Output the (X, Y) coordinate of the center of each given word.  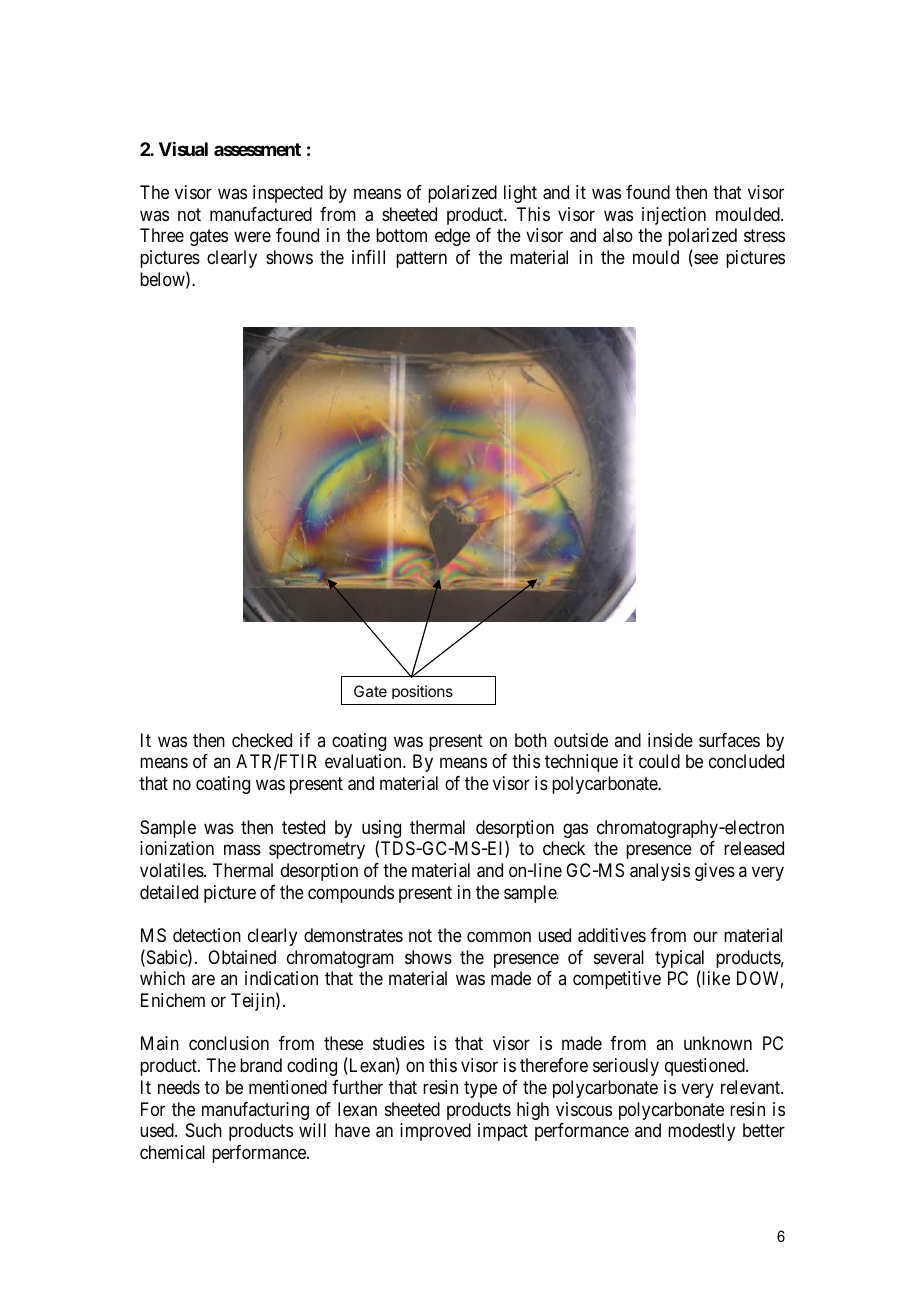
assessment (257, 149)
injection (674, 216)
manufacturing (255, 1111)
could (659, 761)
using (381, 830)
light (520, 194)
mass (242, 850)
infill (368, 257)
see (705, 260)
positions (422, 692)
